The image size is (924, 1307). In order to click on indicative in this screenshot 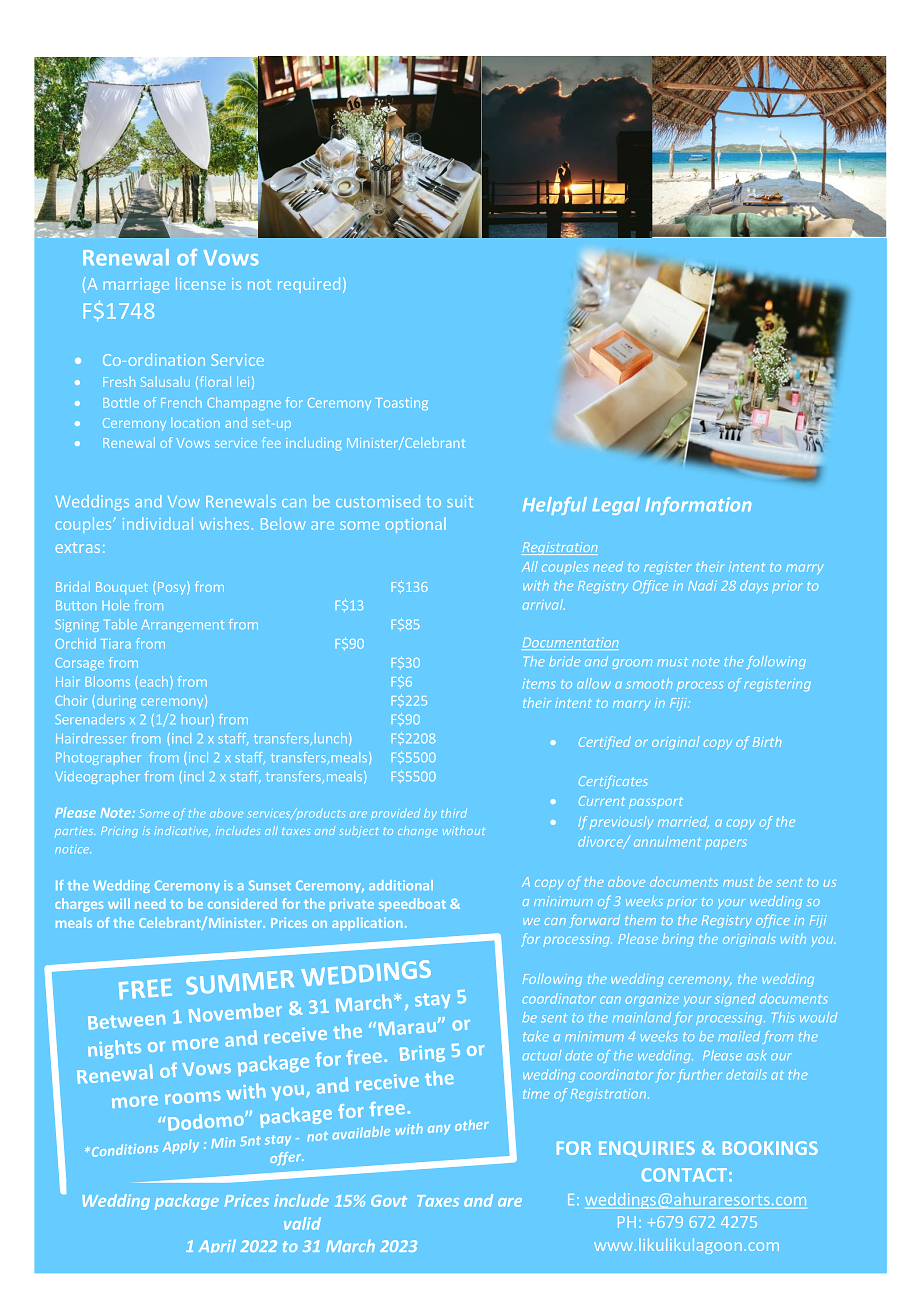, I will do `click(182, 831)`.
